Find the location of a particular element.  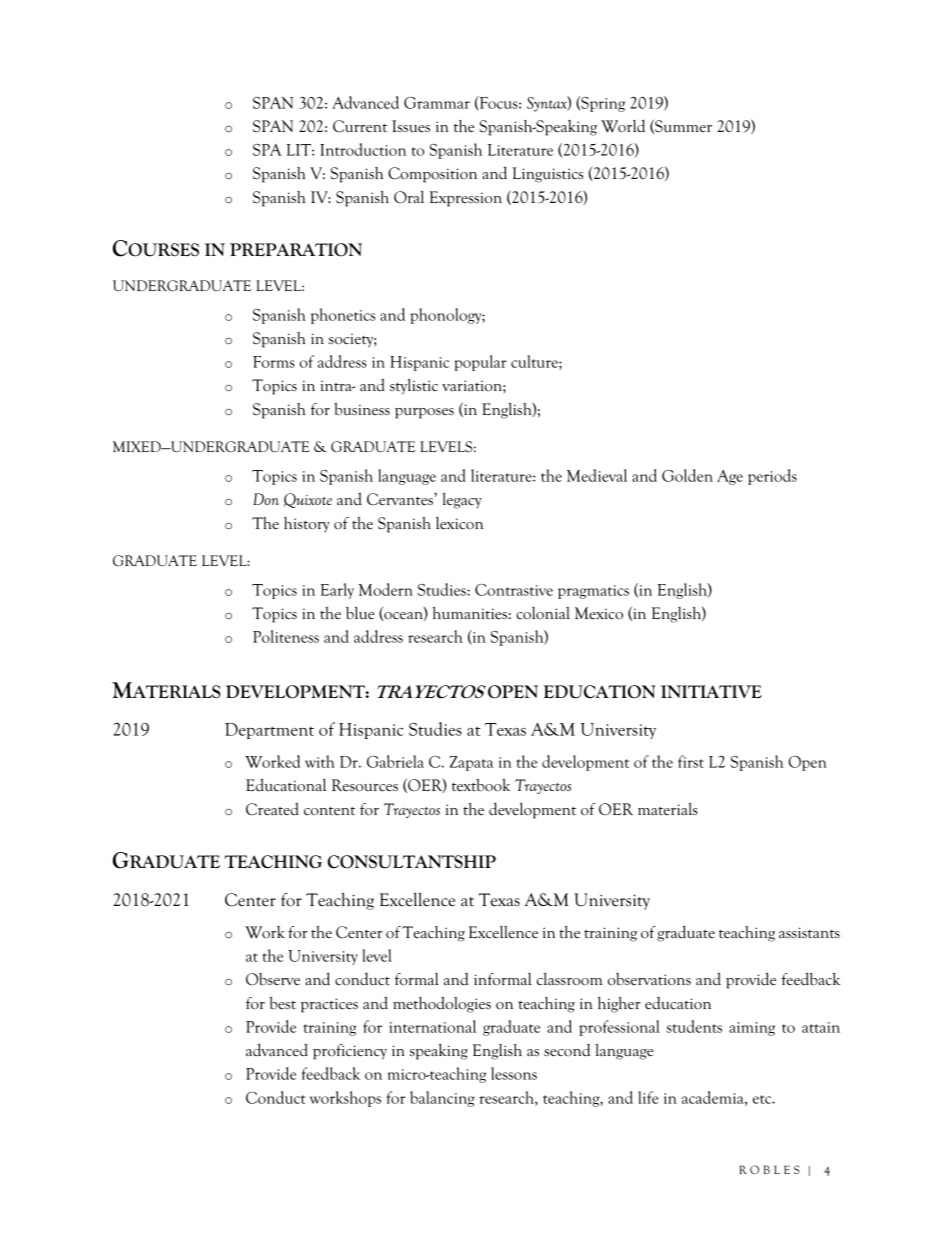

World is located at coordinates (623, 126).
